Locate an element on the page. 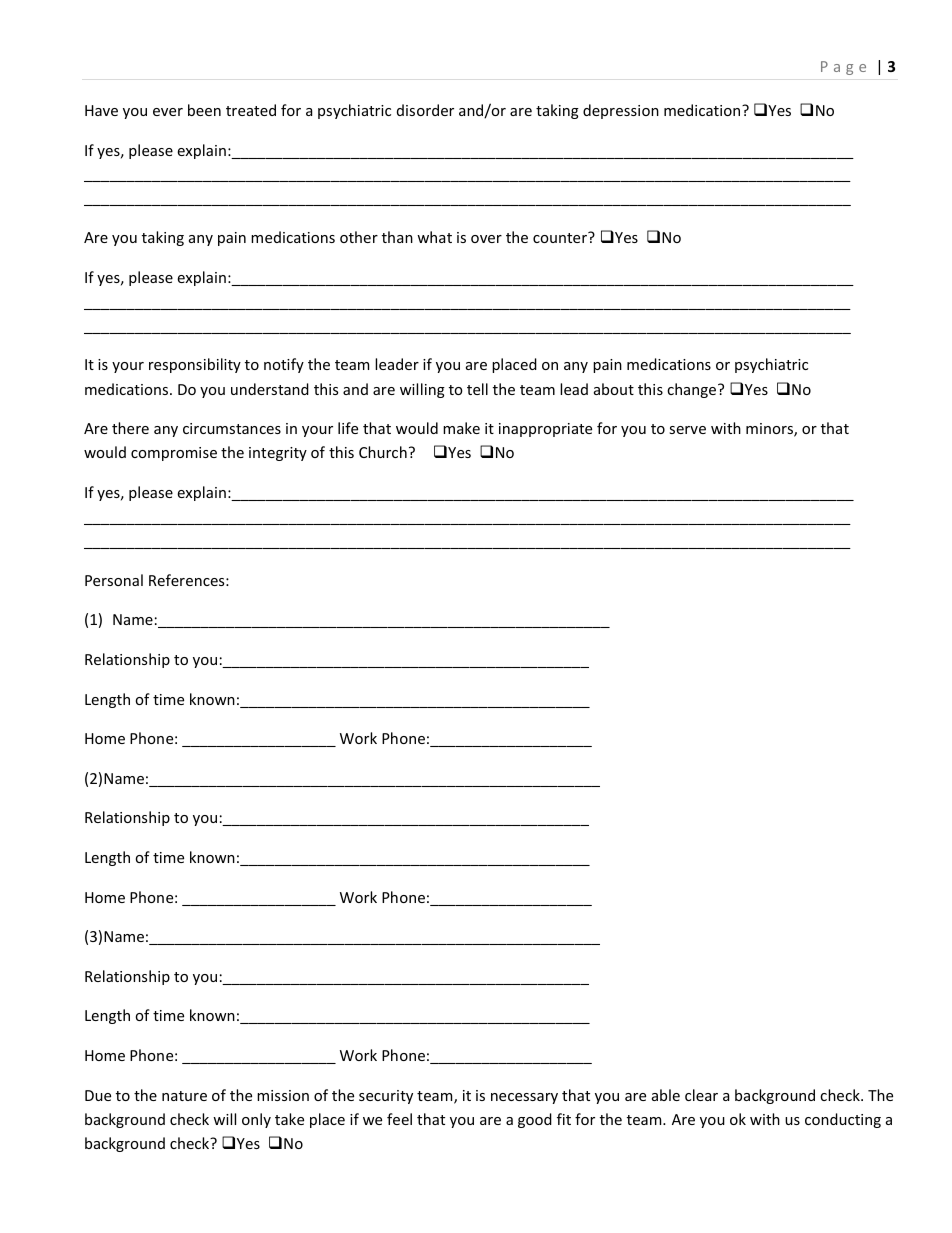 The image size is (952, 1233). disorder is located at coordinates (425, 110).
